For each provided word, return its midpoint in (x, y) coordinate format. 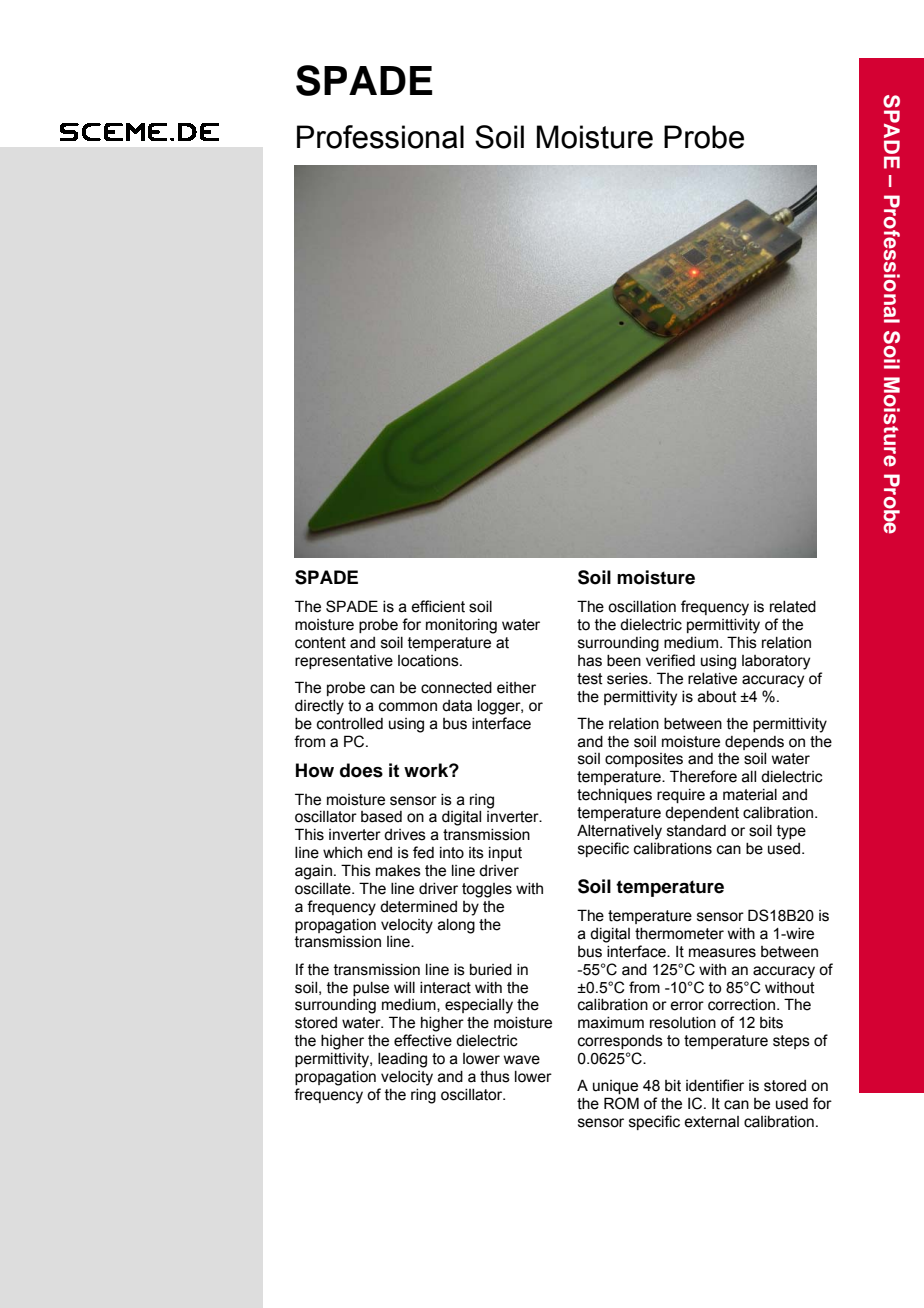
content (320, 643)
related (793, 607)
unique (615, 1087)
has (590, 661)
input (505, 854)
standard (696, 831)
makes (398, 871)
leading (402, 1060)
